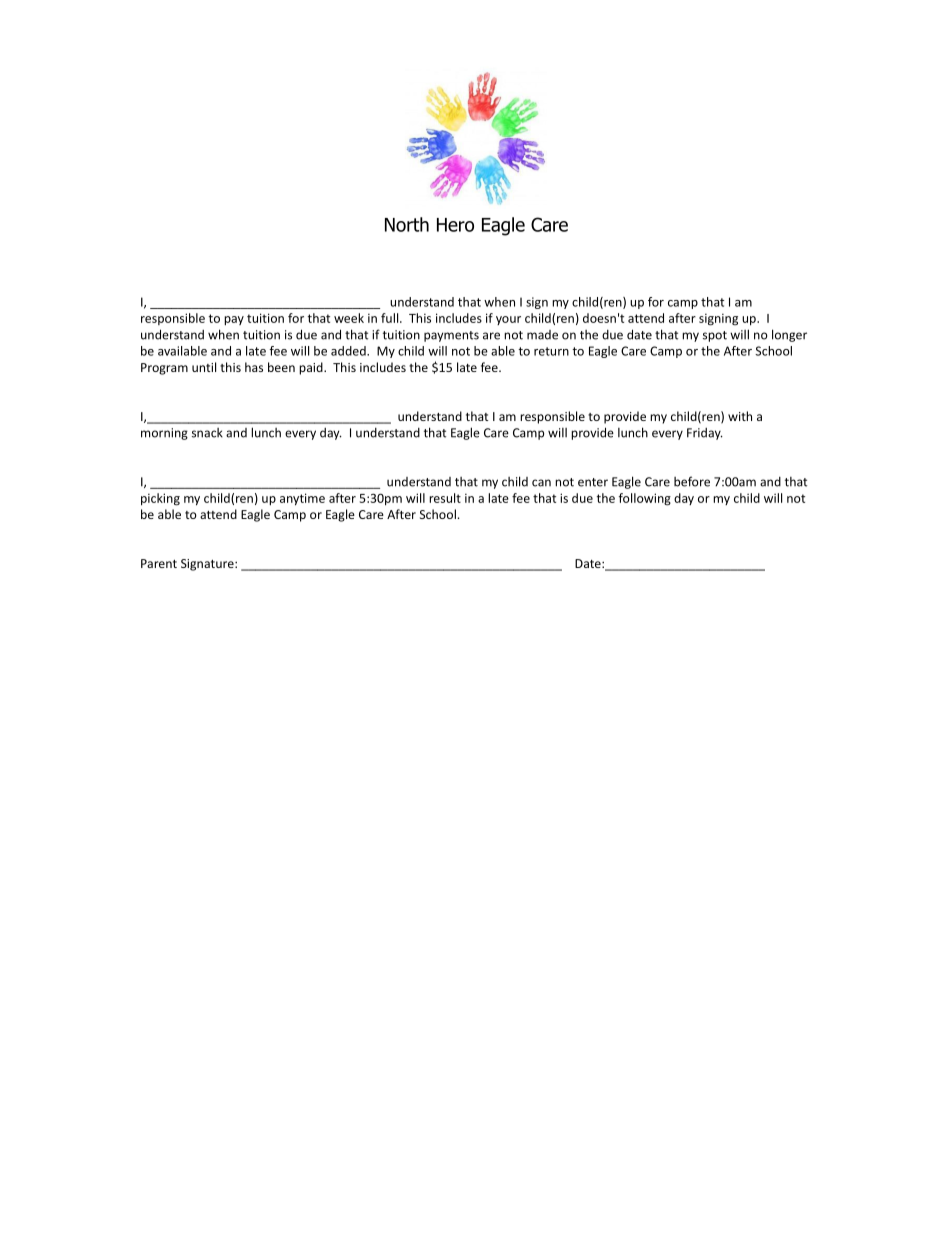 The image size is (952, 1233). Describe the element at coordinates (455, 225) in the page. I see `Hero` at that location.
